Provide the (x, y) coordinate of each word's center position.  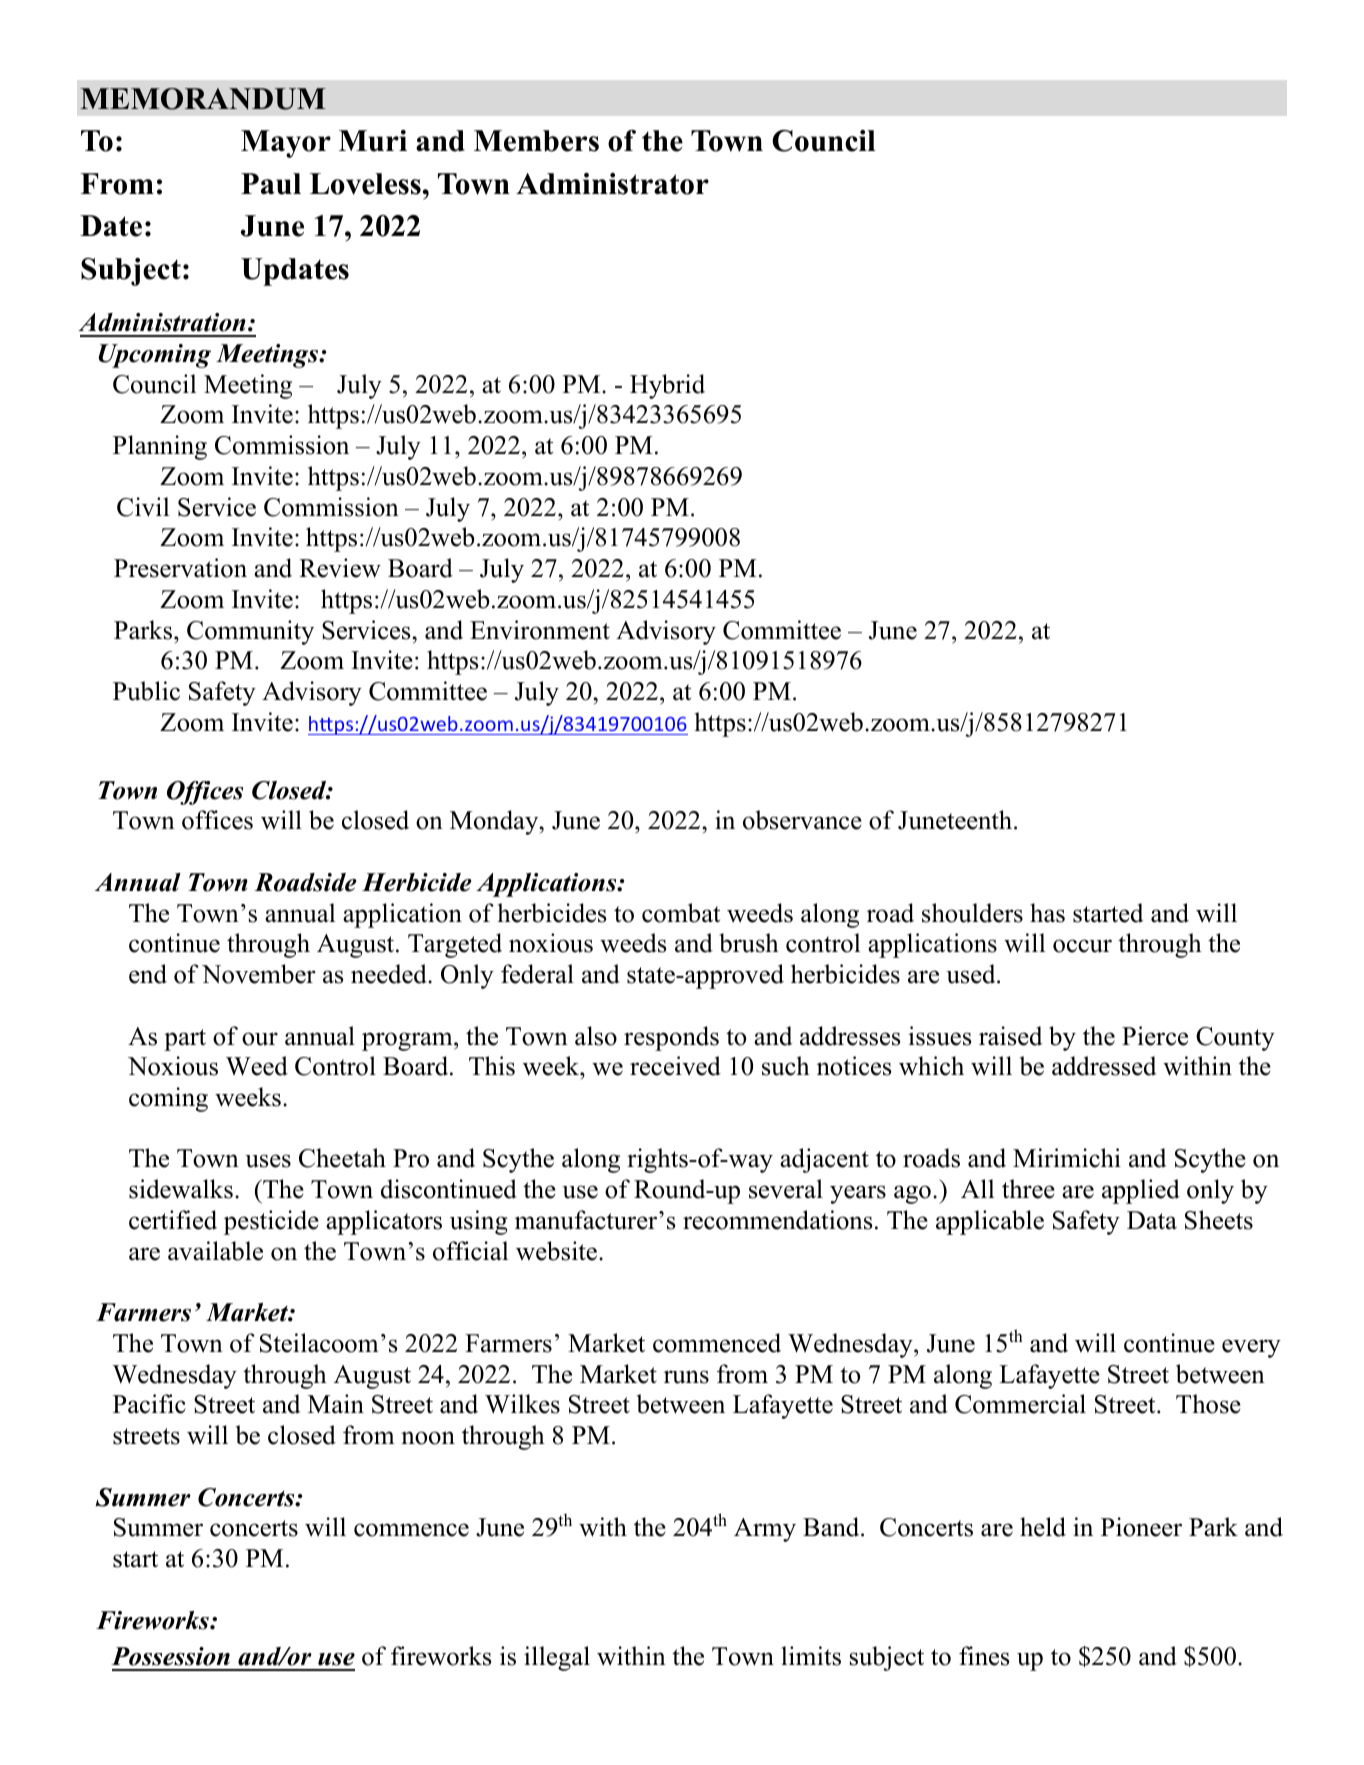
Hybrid (667, 386)
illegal (557, 1658)
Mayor (286, 144)
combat (681, 913)
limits (811, 1656)
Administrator (612, 184)
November (259, 974)
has (1047, 913)
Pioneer (1141, 1527)
